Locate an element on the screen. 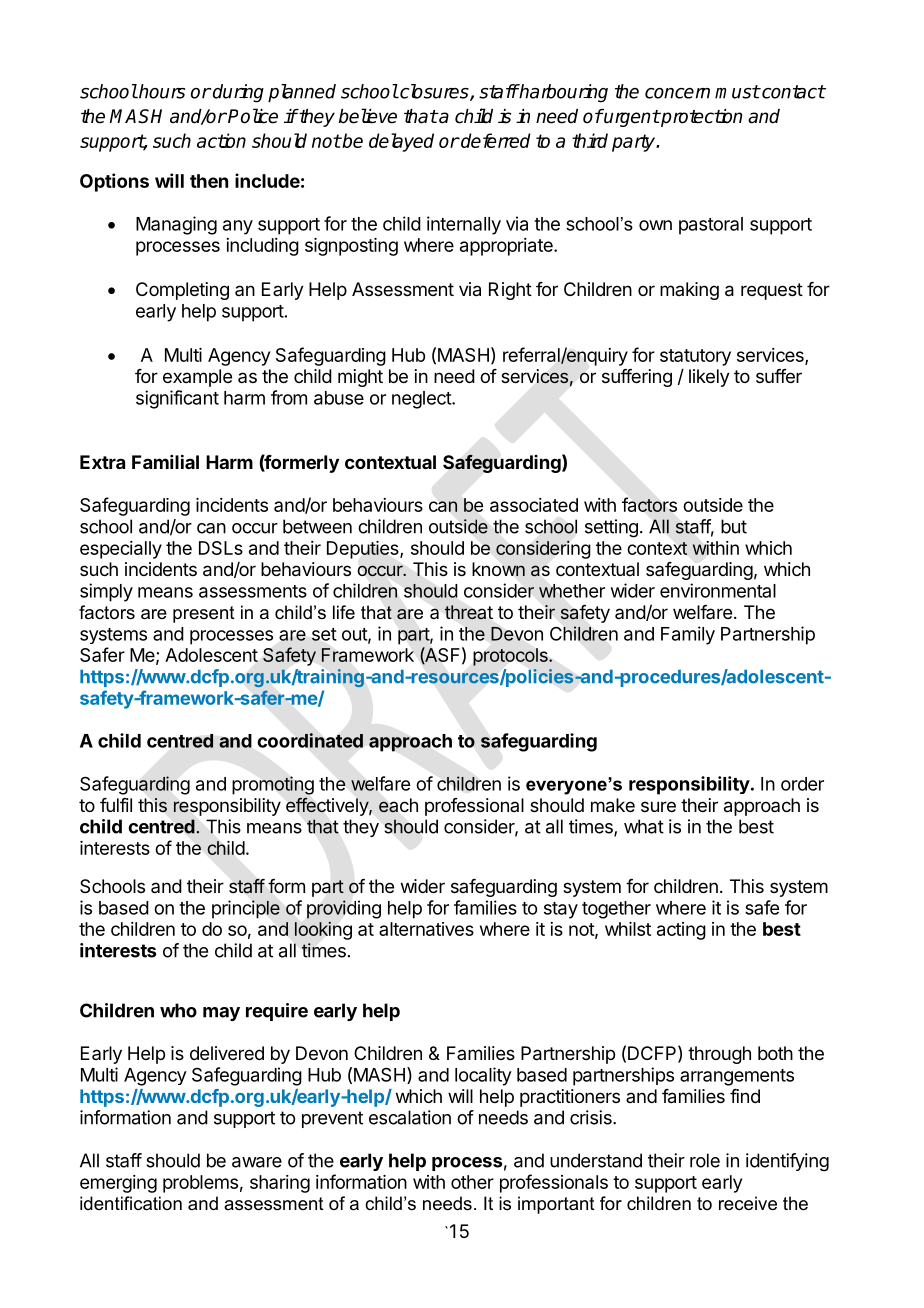  what is located at coordinates (644, 826).
